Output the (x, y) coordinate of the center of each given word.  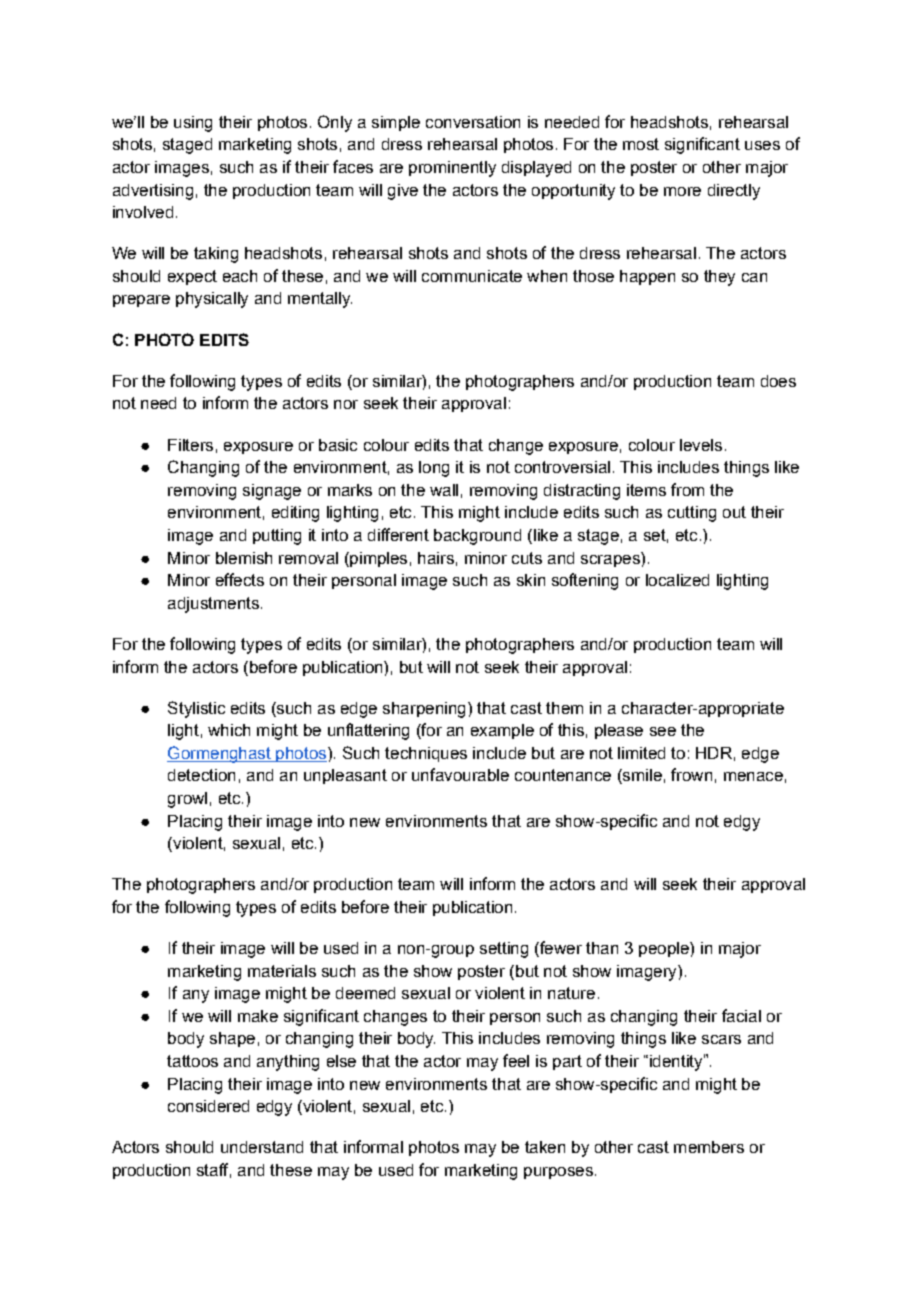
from (687, 489)
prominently (452, 169)
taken (545, 1147)
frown (691, 774)
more (682, 191)
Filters (190, 445)
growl (187, 800)
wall (444, 490)
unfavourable (460, 774)
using (193, 124)
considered (208, 1106)
